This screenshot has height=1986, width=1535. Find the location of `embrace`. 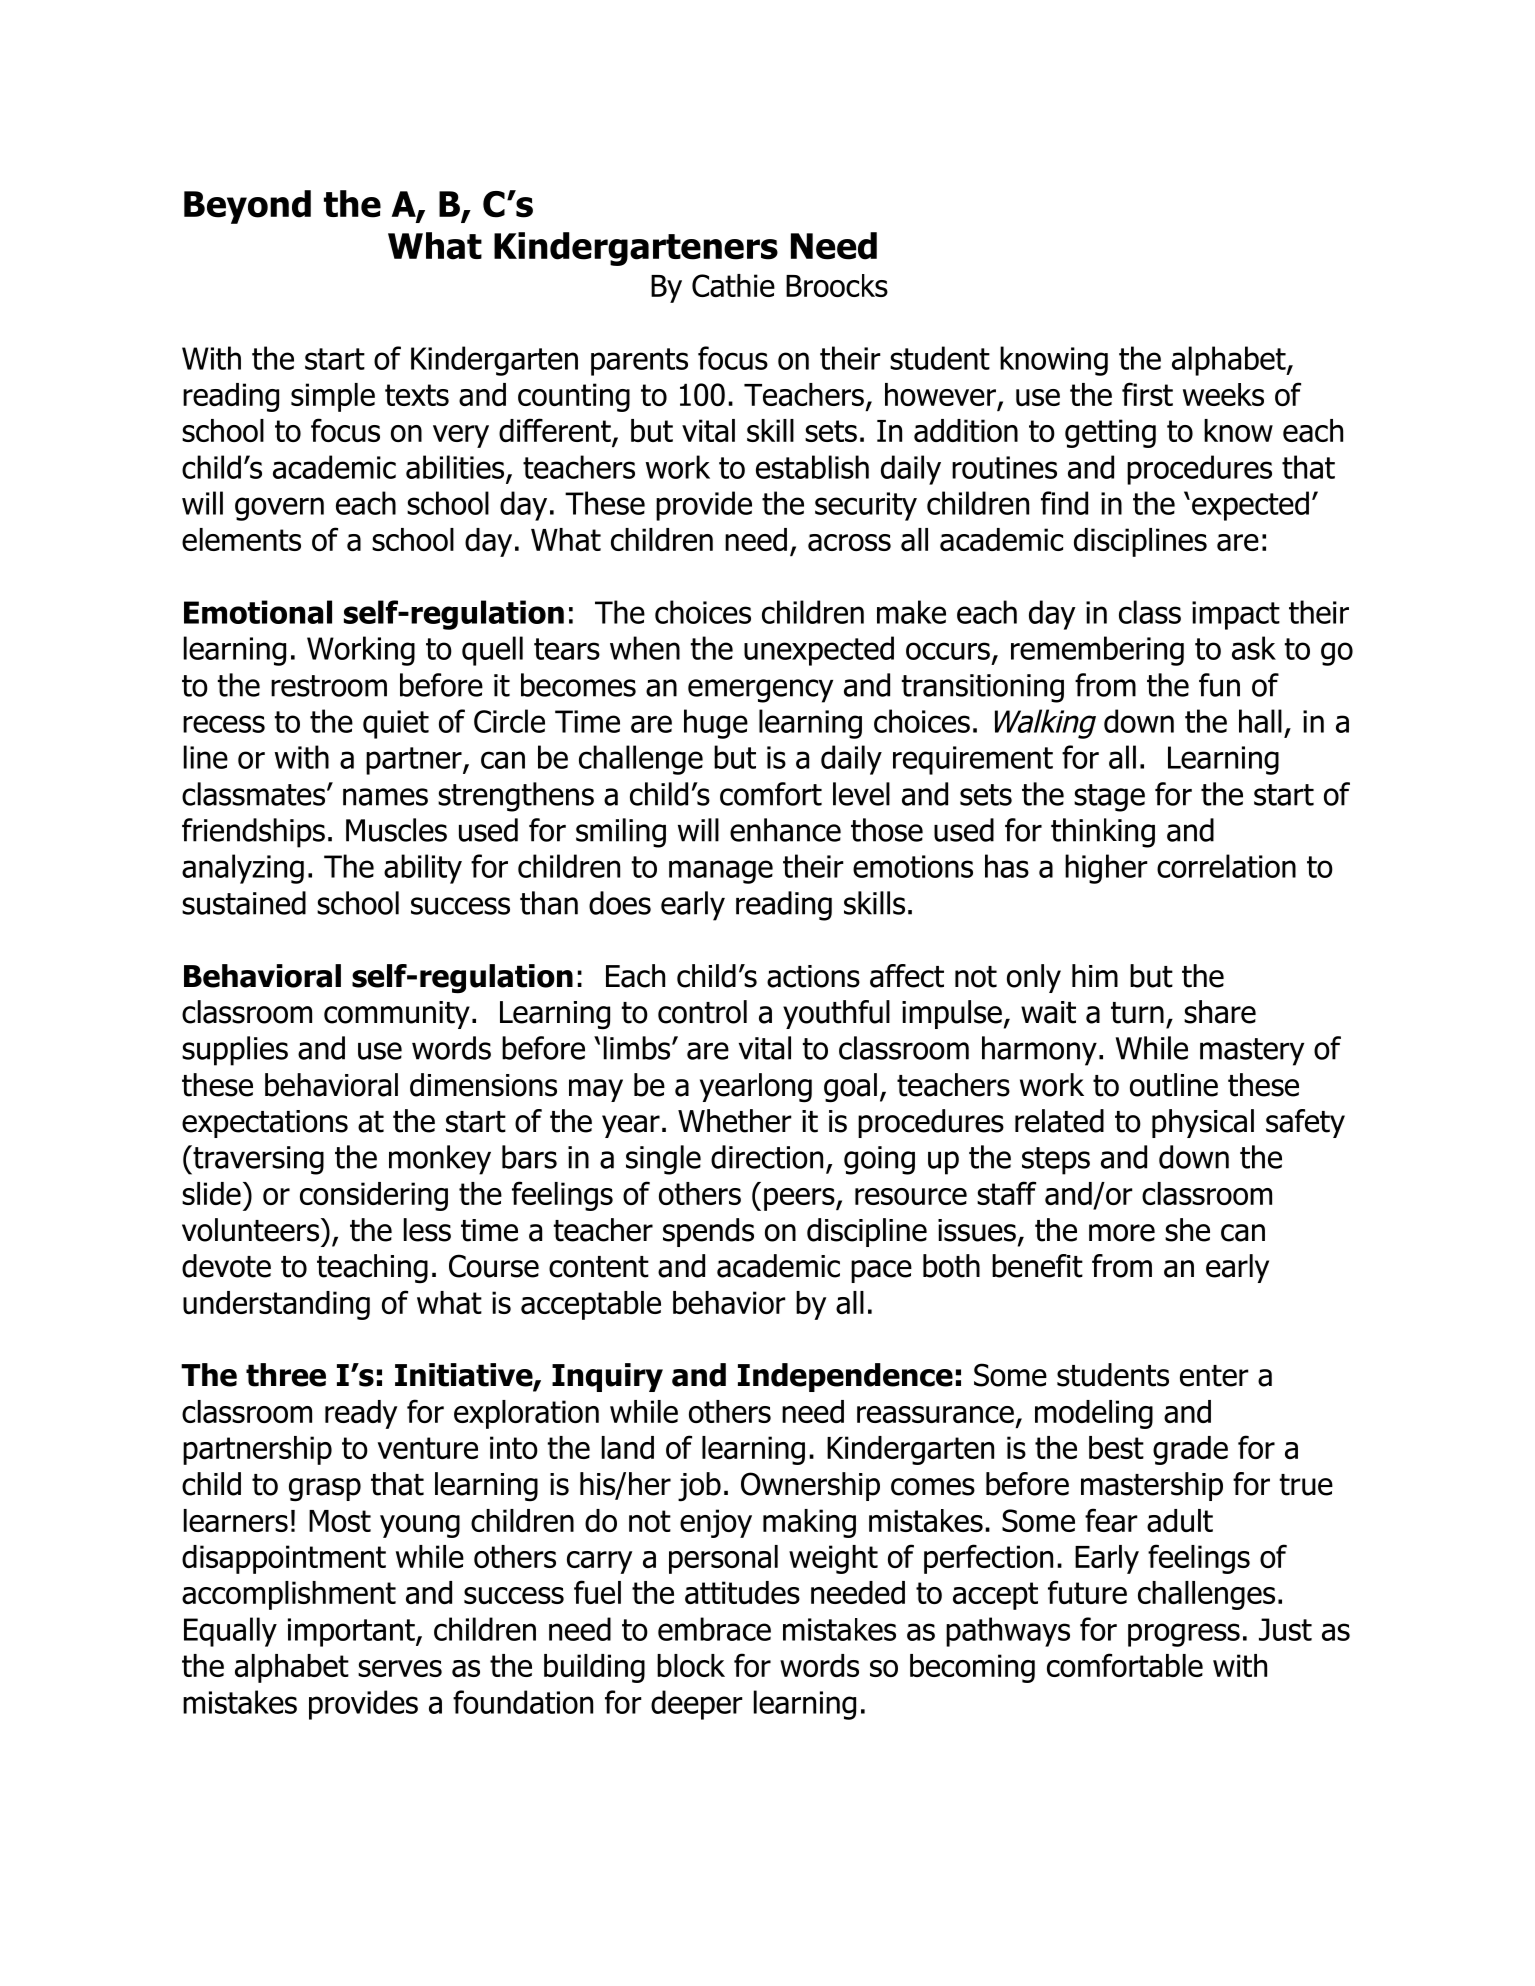

embrace is located at coordinates (714, 1629).
